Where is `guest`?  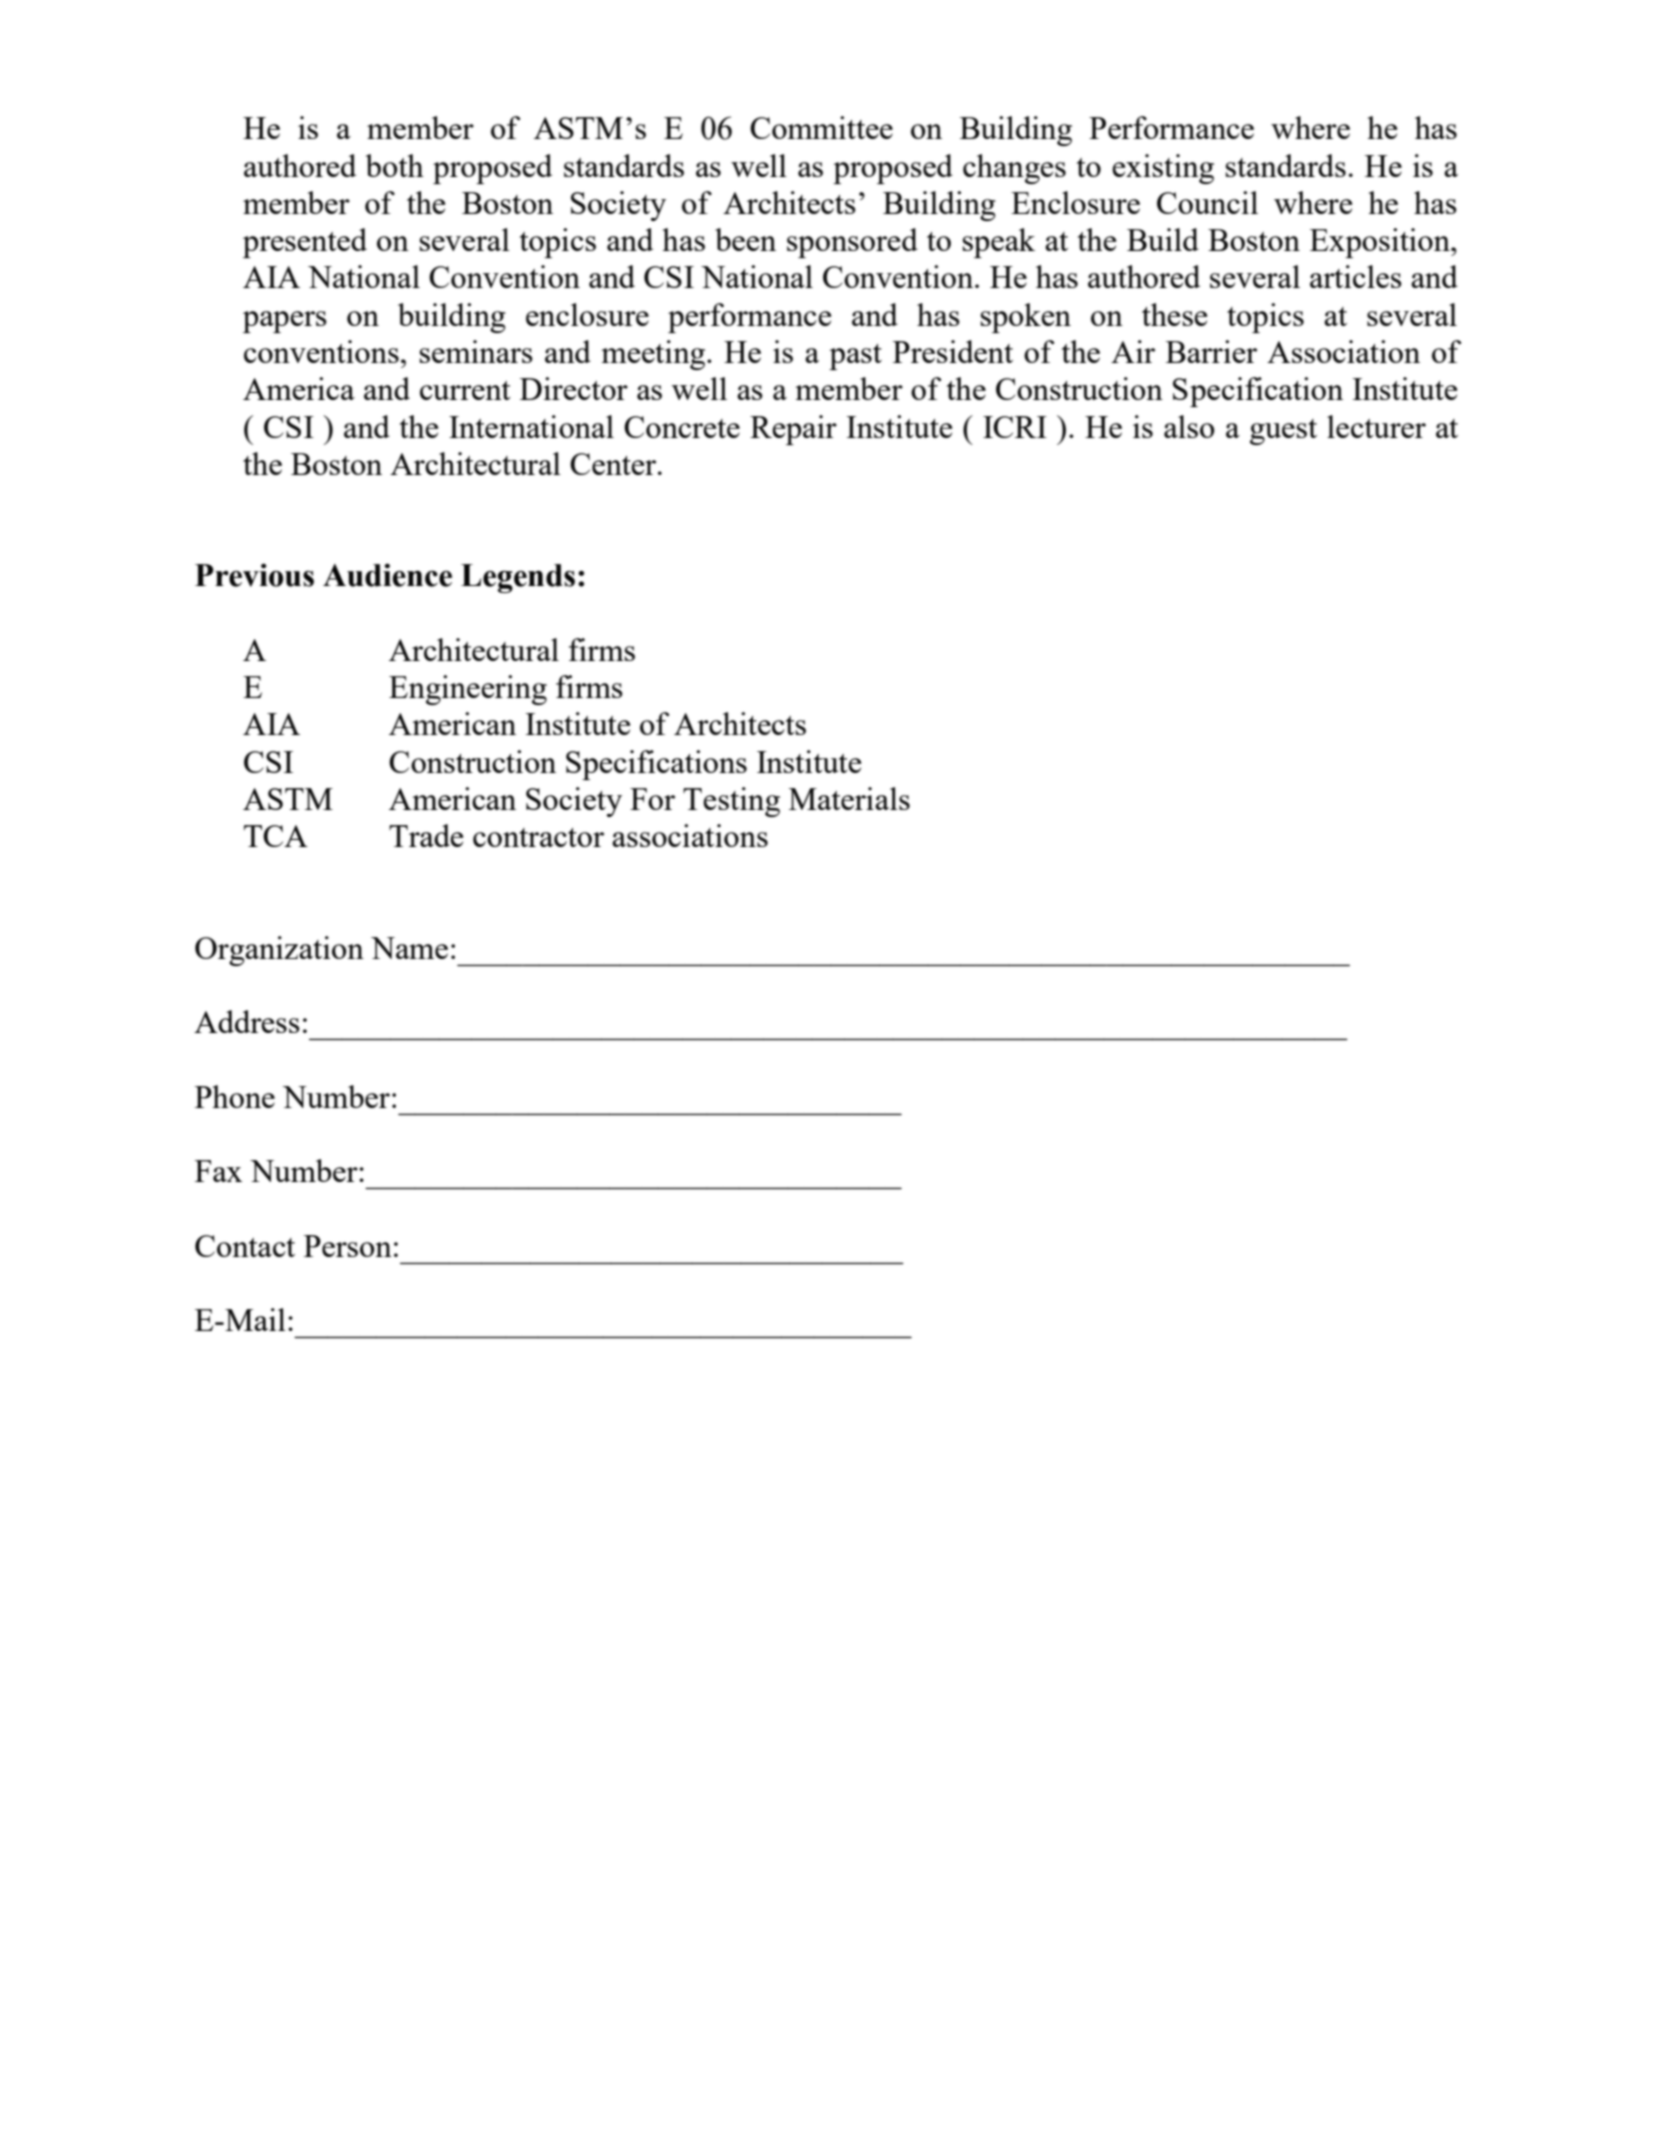 guest is located at coordinates (1283, 432).
